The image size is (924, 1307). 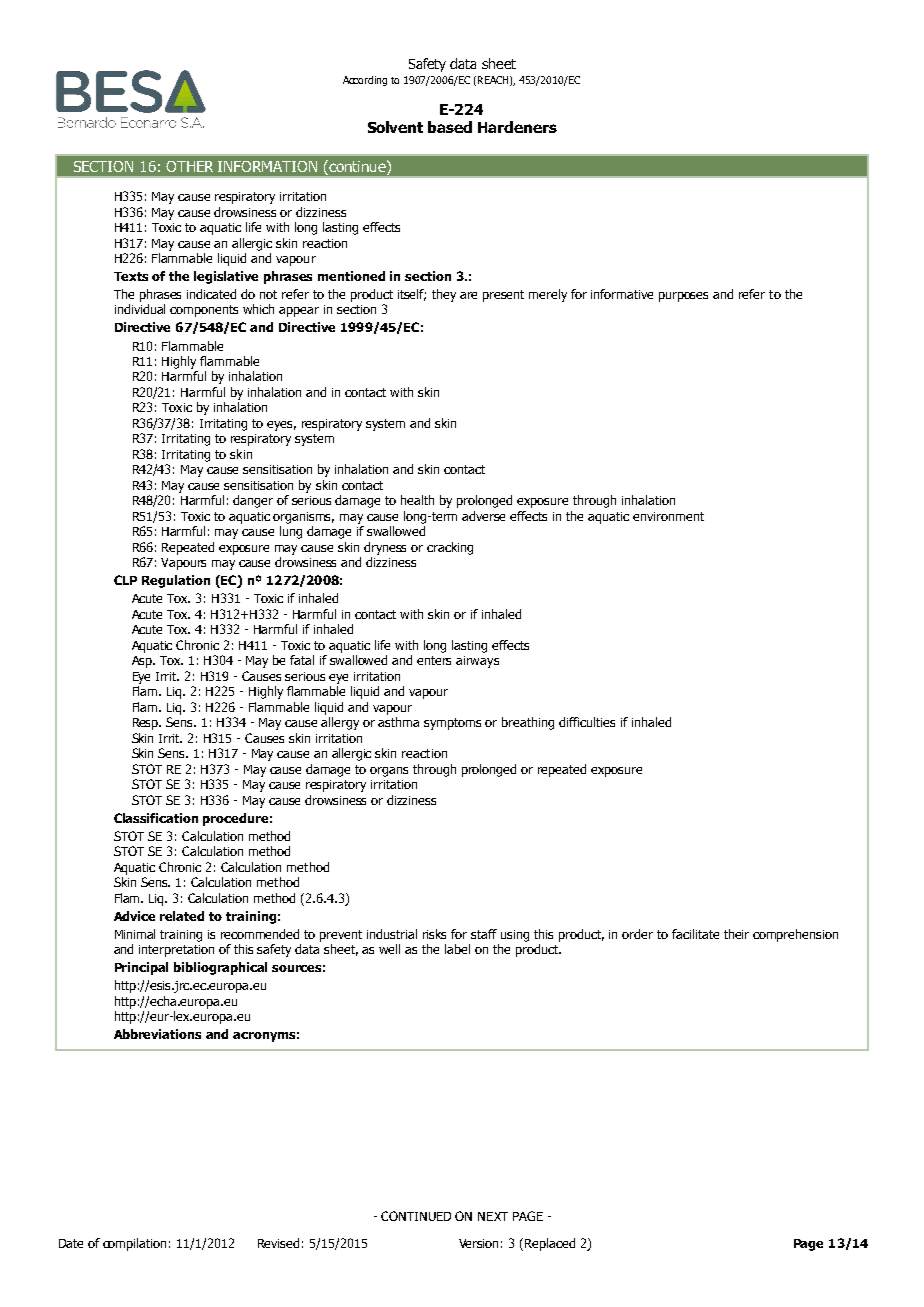 What do you see at coordinates (517, 127) in the screenshot?
I see `Hardeners` at bounding box center [517, 127].
